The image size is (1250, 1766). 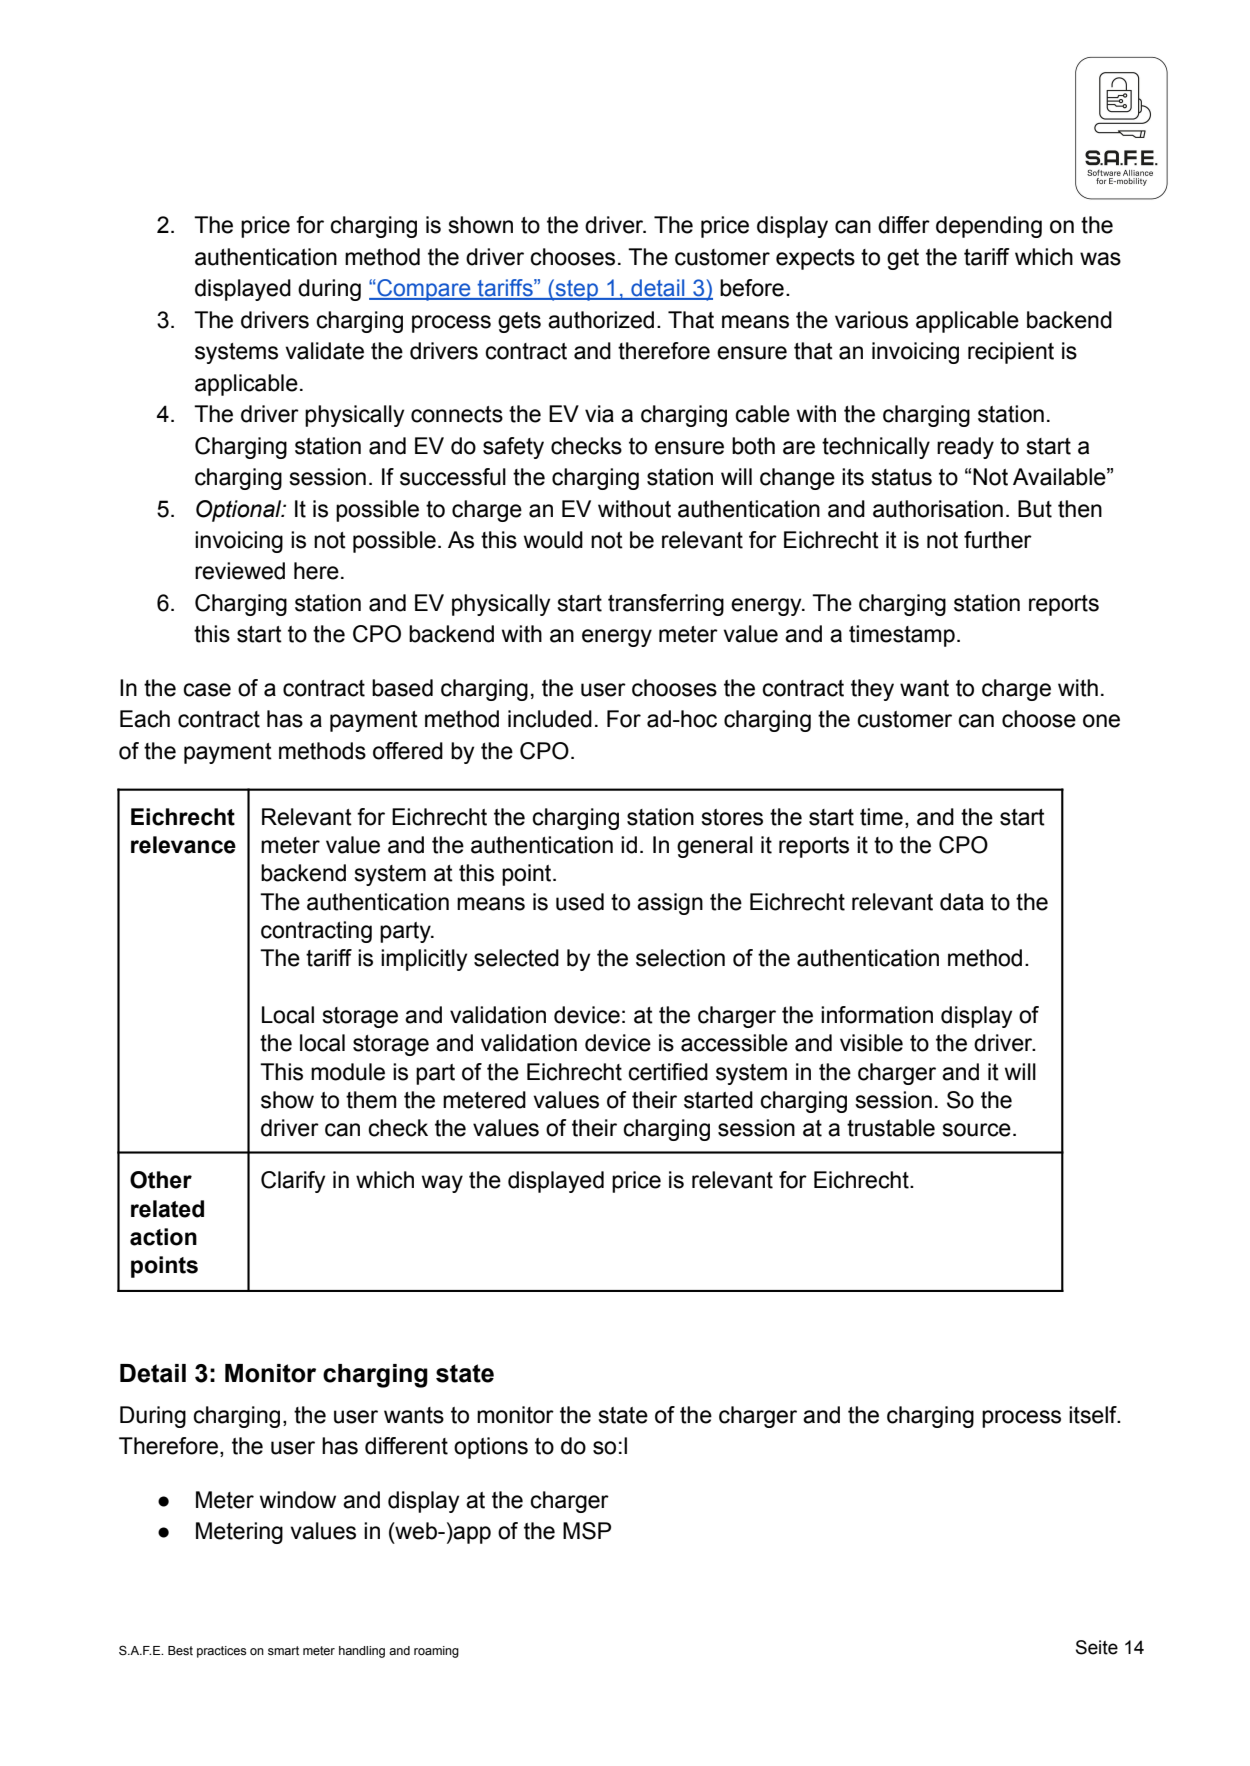 What do you see at coordinates (962, 902) in the screenshot?
I see `data` at bounding box center [962, 902].
